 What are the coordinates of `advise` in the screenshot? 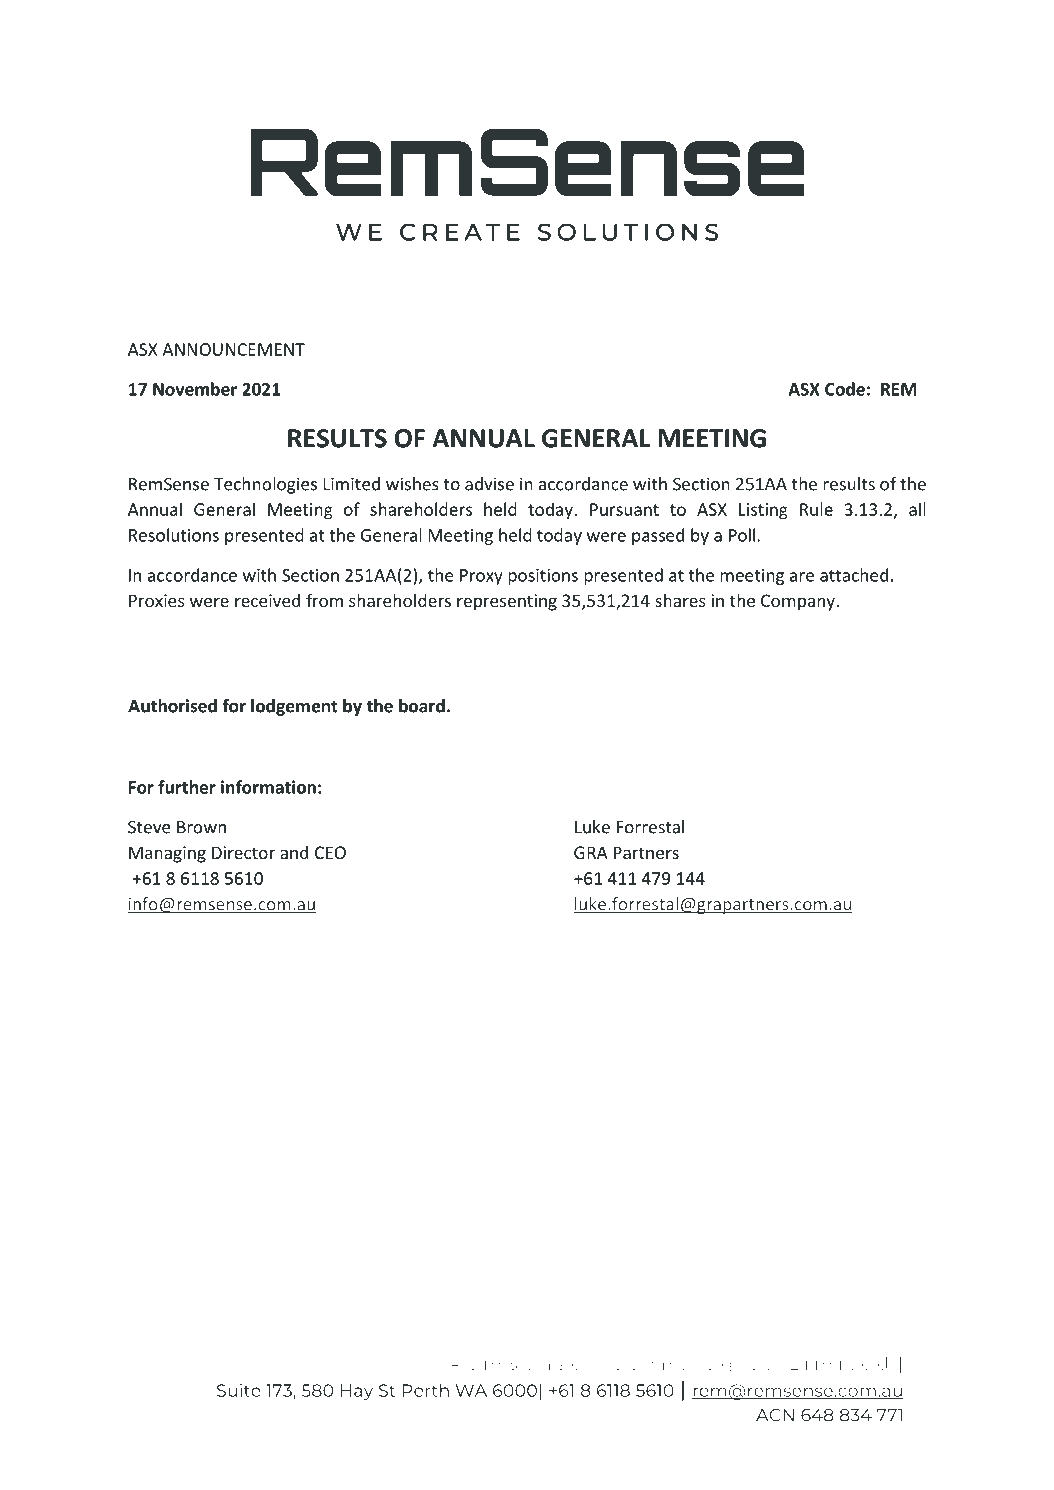 It's located at (489, 484).
